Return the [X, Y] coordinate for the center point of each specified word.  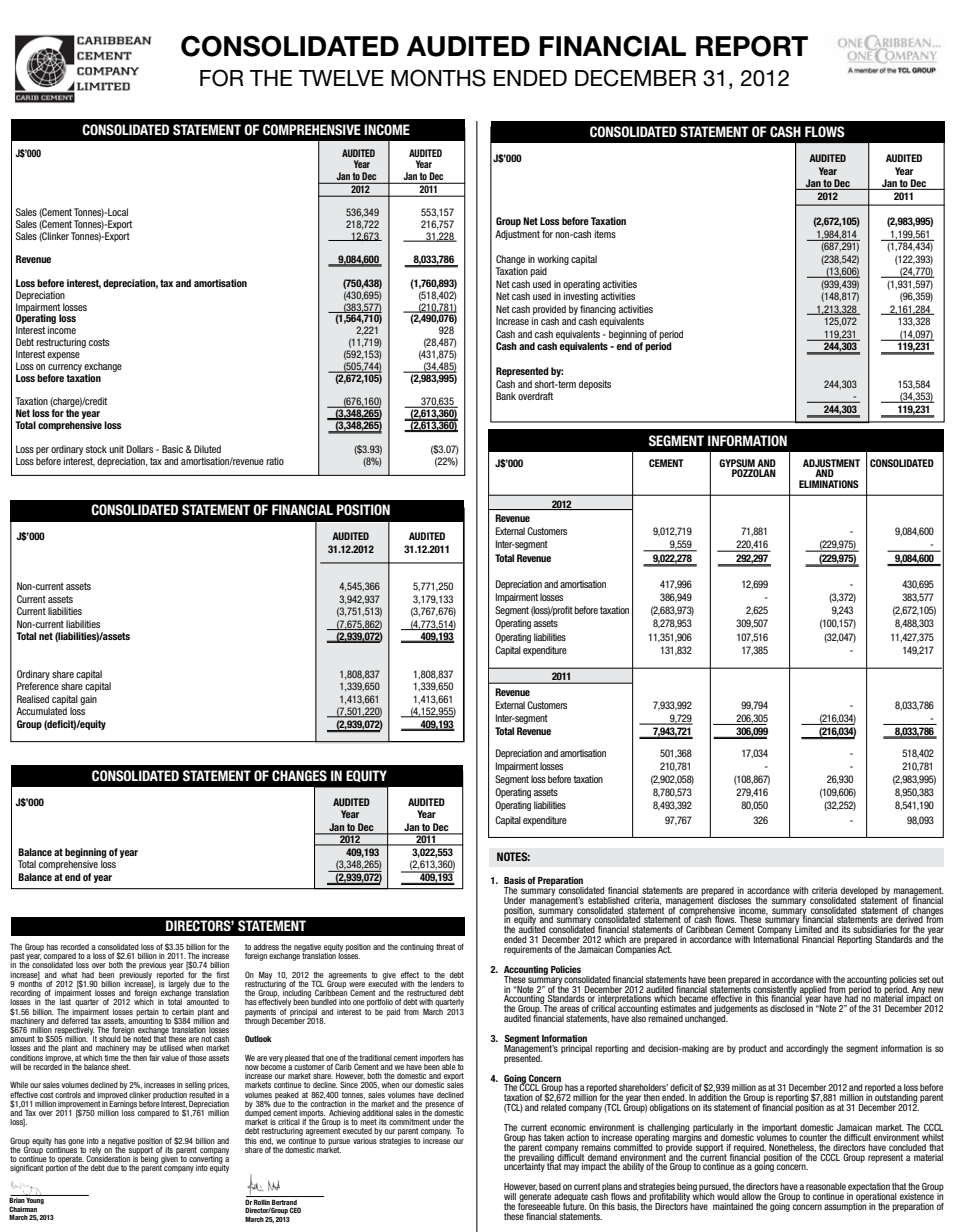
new [936, 990]
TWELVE [341, 78]
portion [57, 1168]
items [605, 234]
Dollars [140, 449]
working [553, 260]
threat [445, 947]
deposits [595, 385]
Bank [506, 396]
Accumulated [41, 711]
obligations [669, 1108]
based [550, 1186]
